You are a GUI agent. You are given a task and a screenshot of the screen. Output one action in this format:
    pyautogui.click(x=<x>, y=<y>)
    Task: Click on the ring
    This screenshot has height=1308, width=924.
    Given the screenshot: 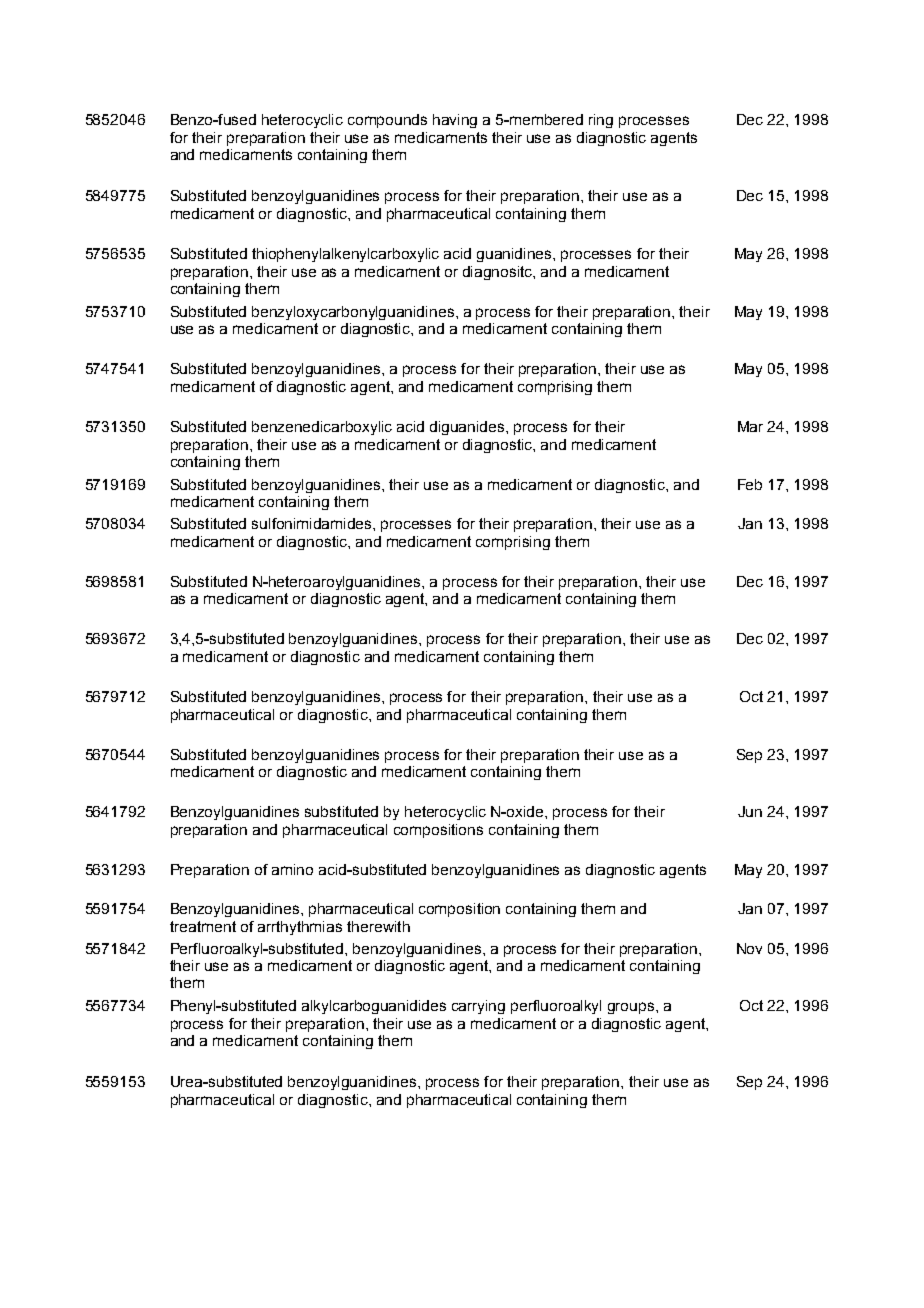 What is the action you would take?
    pyautogui.click(x=601, y=121)
